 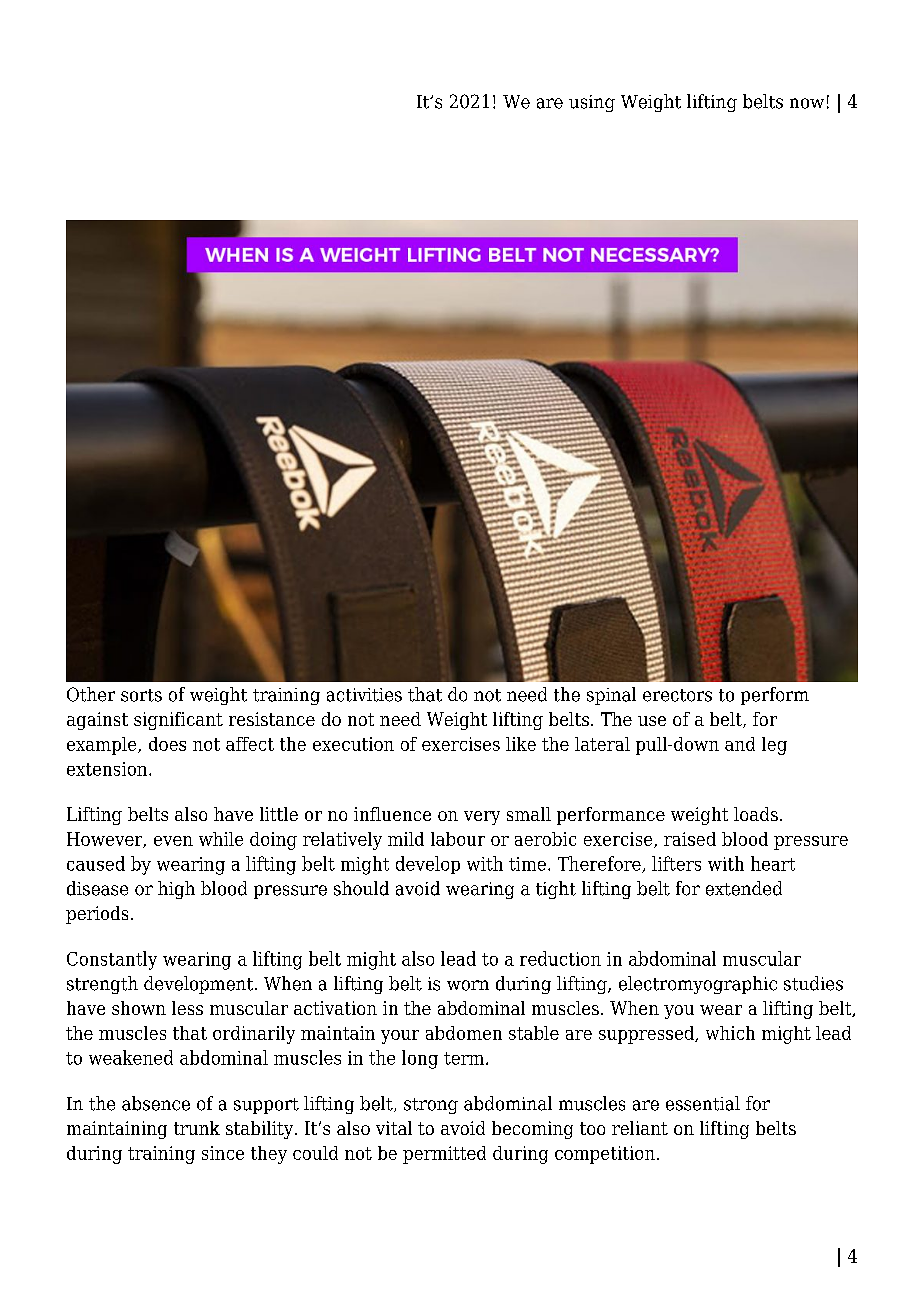 What do you see at coordinates (703, 1103) in the screenshot?
I see `essential` at bounding box center [703, 1103].
